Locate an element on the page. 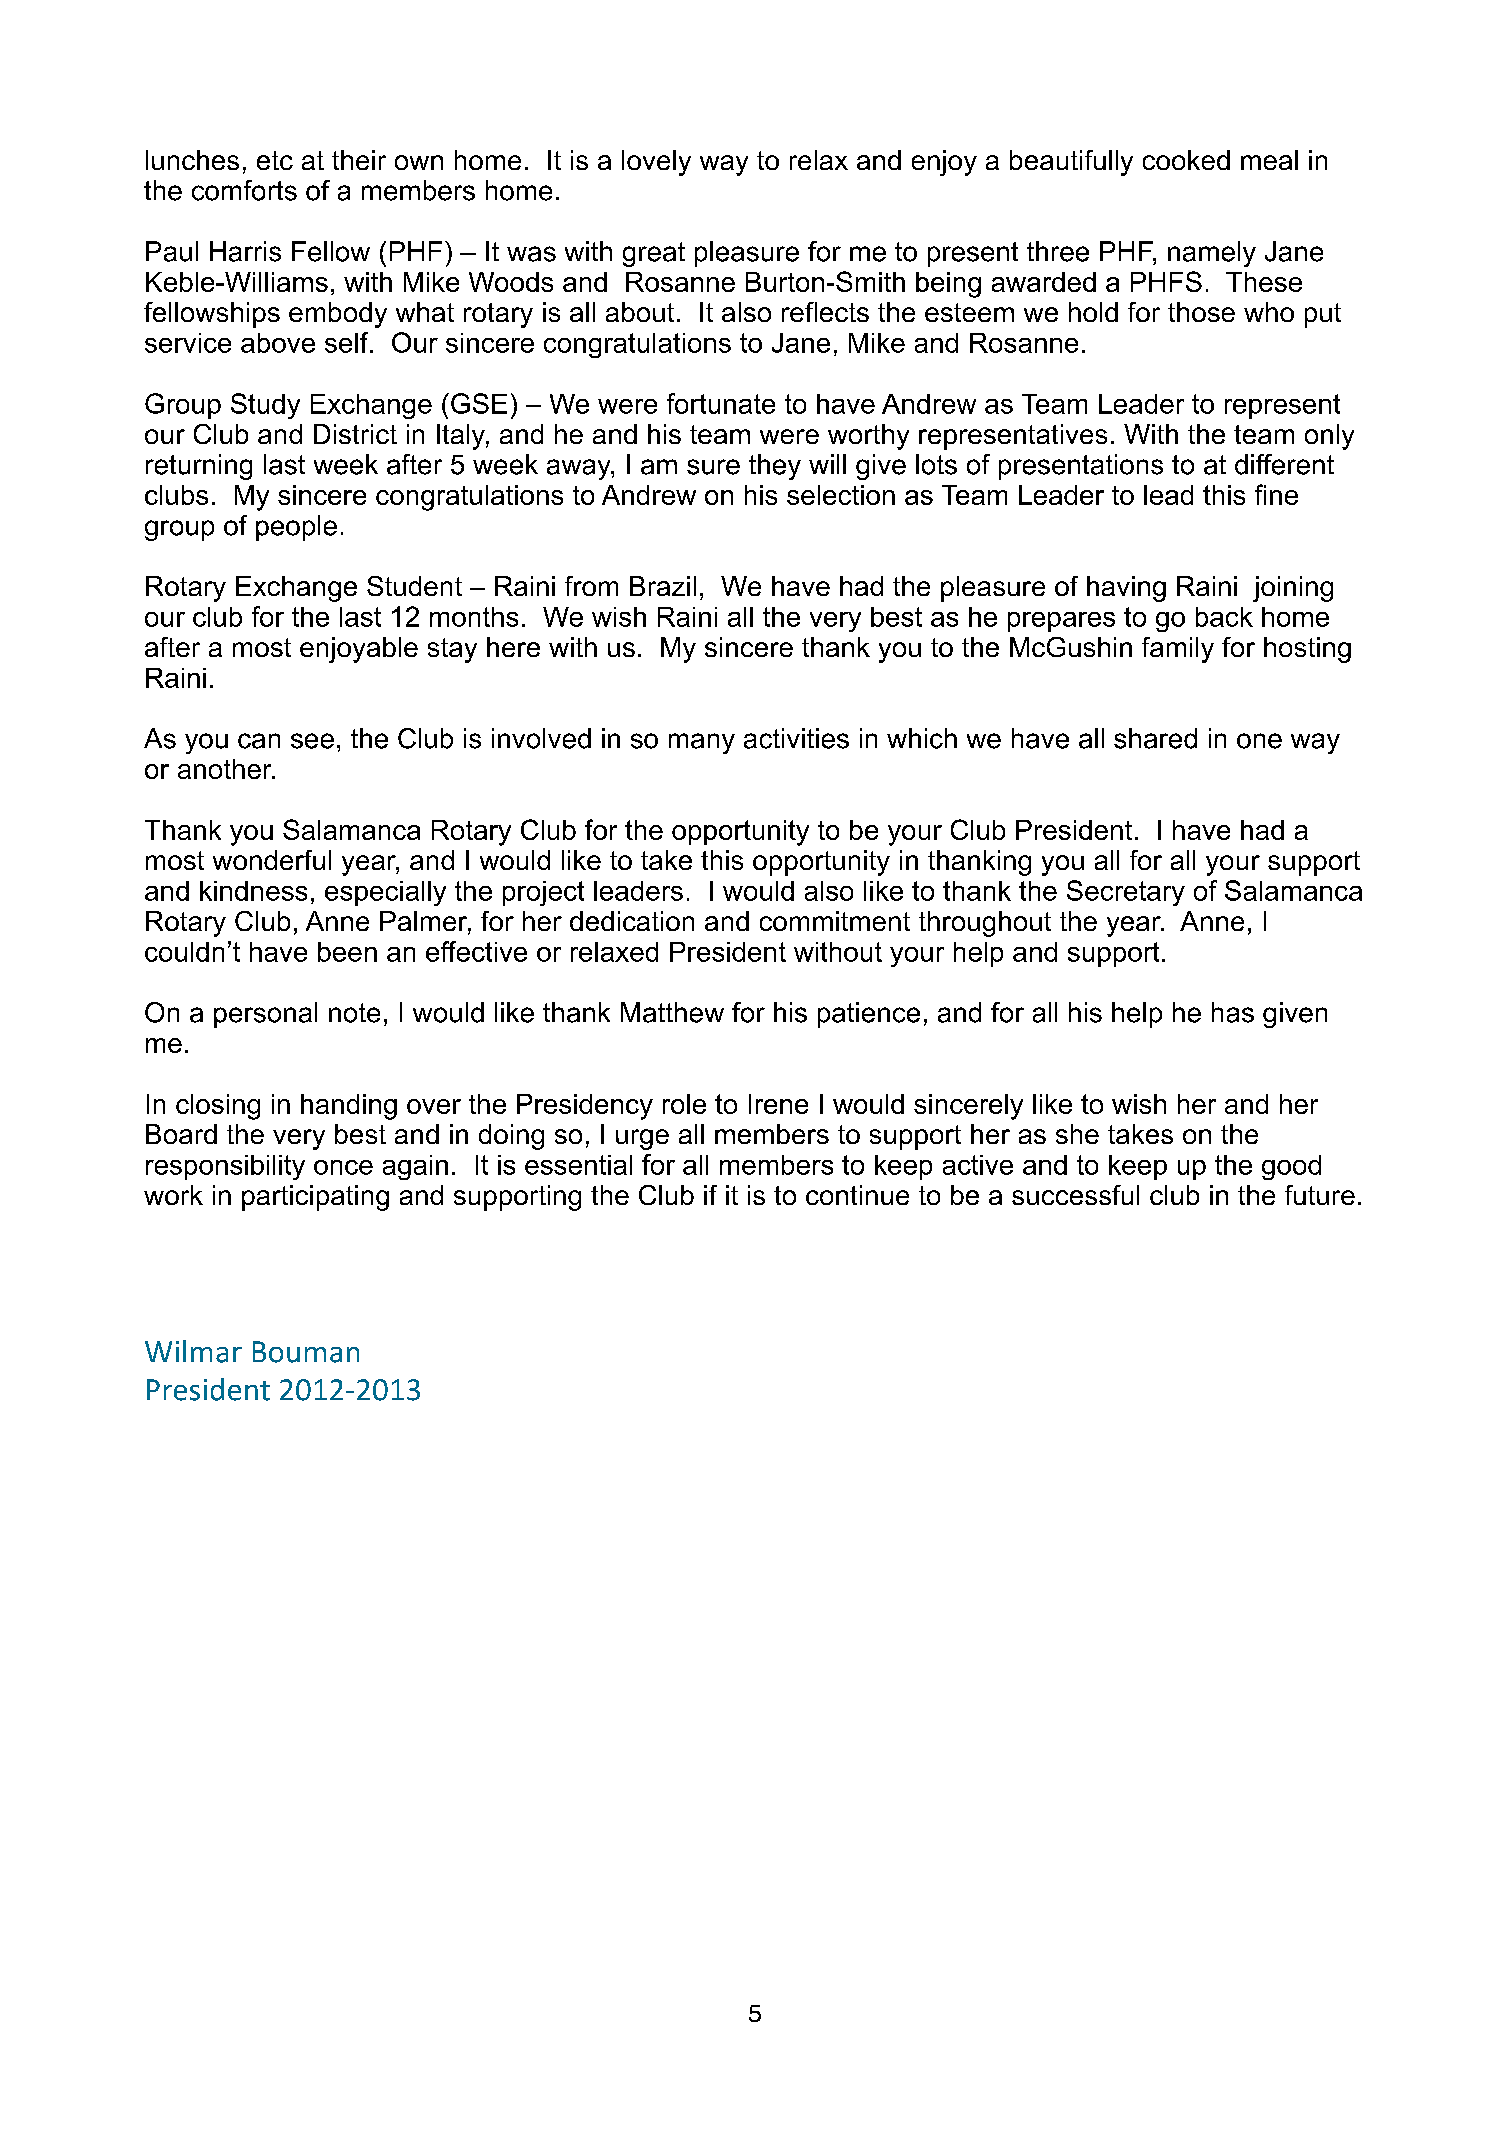 Image resolution: width=1510 pixels, height=2136 pixels. activities is located at coordinates (796, 738).
